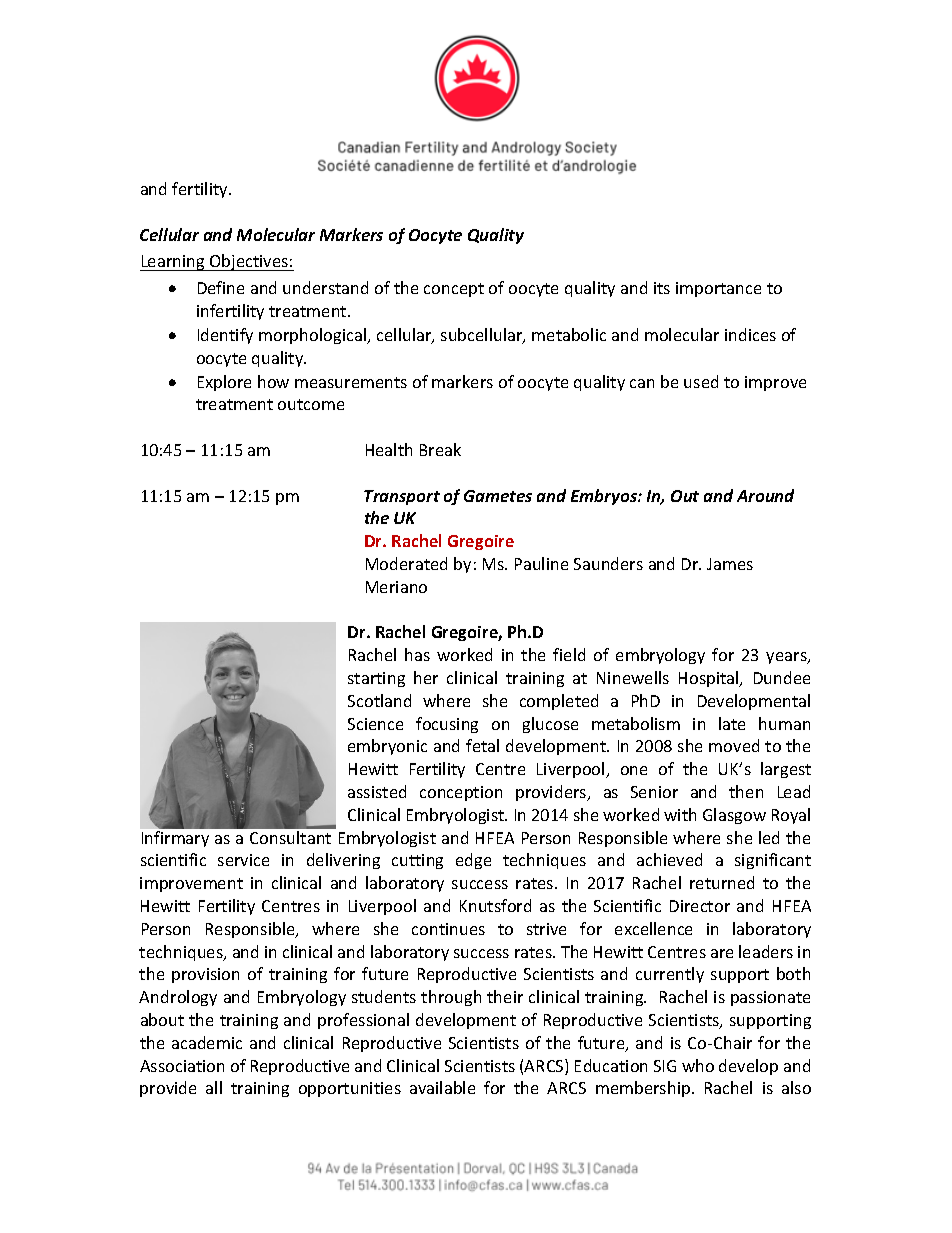  What do you see at coordinates (569, 334) in the document?
I see `metabolic` at bounding box center [569, 334].
